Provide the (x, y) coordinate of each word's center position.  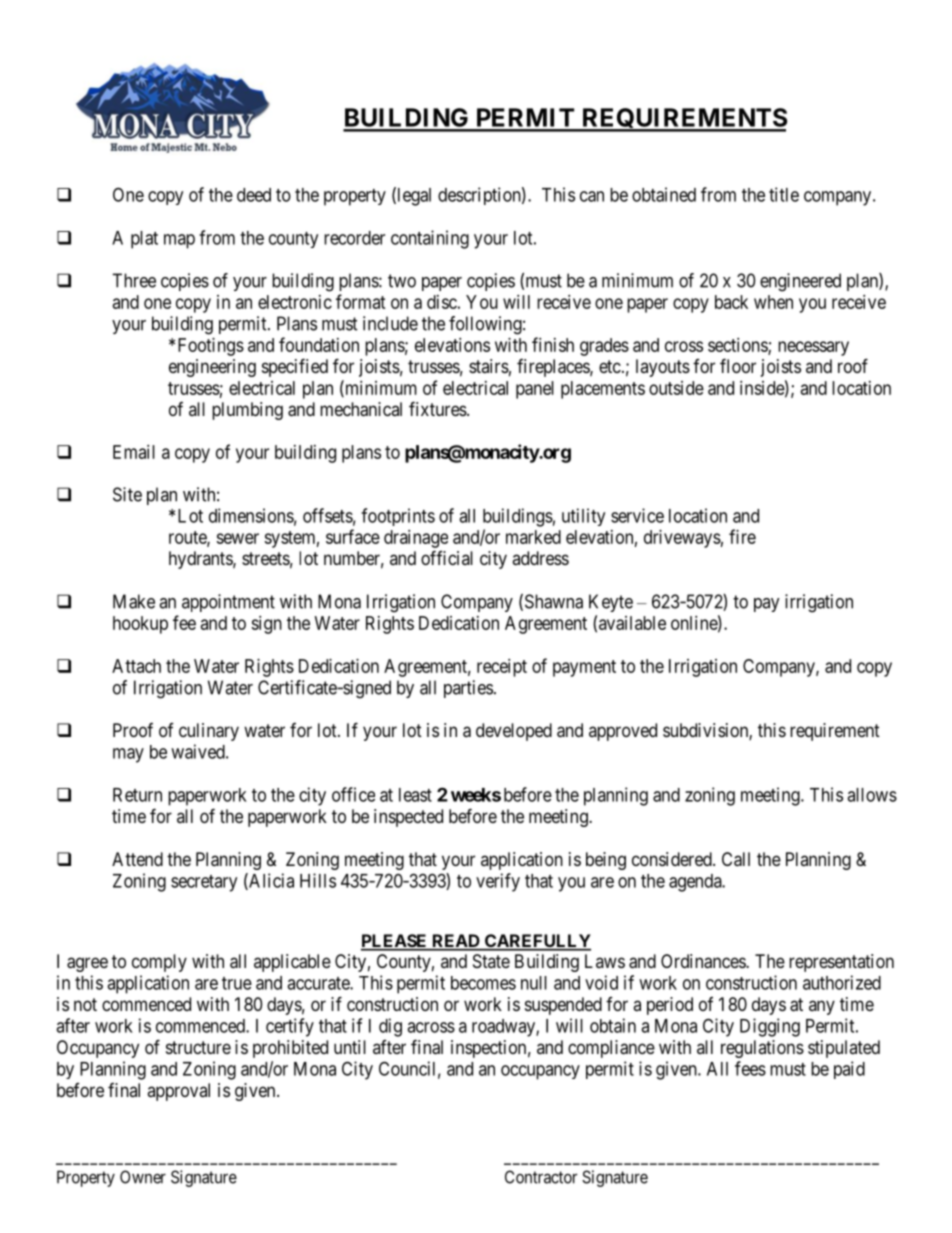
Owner (143, 1177)
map (179, 241)
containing (430, 239)
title (784, 194)
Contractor (541, 1177)
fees (750, 1068)
